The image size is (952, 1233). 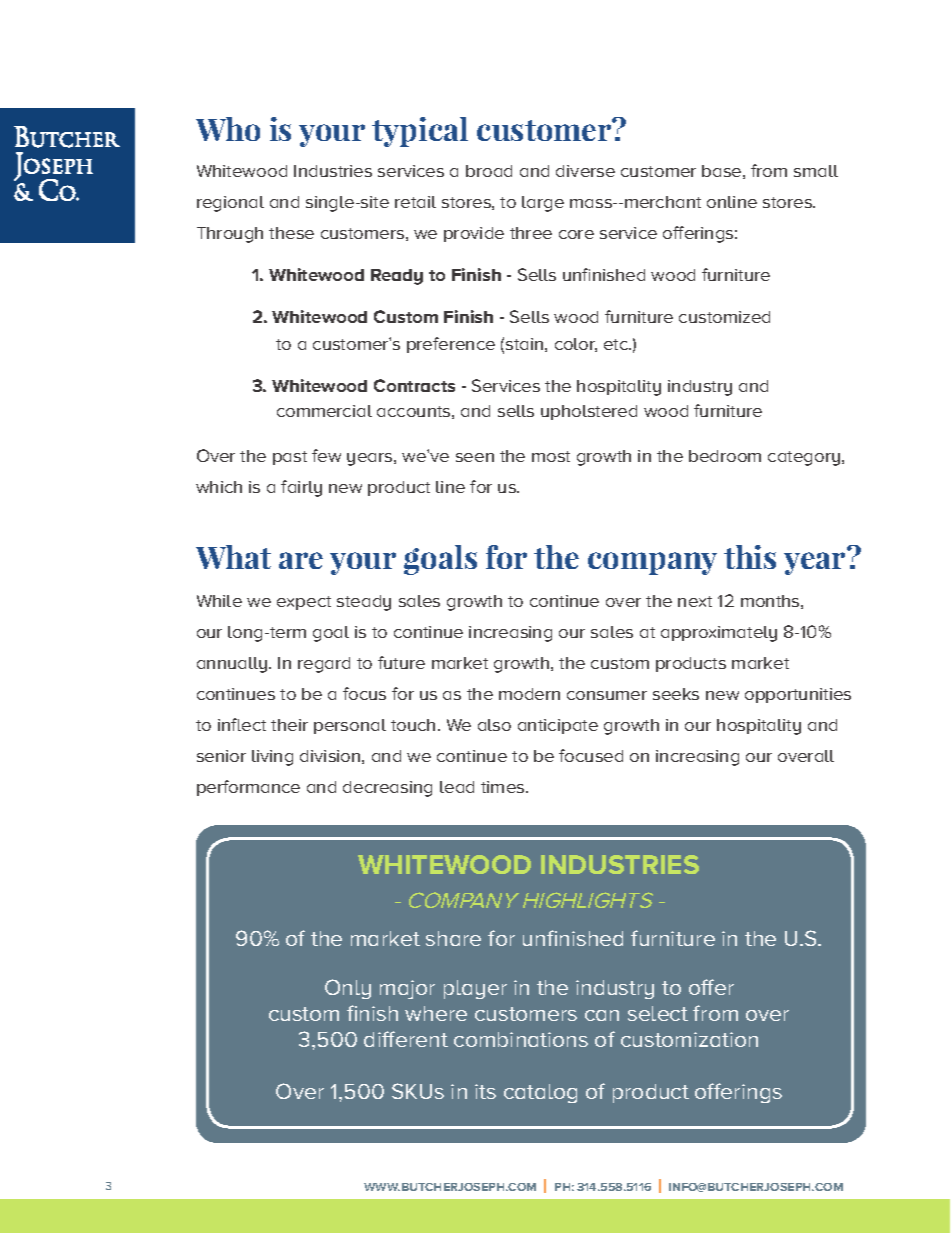 What do you see at coordinates (750, 557) in the image?
I see `this` at bounding box center [750, 557].
